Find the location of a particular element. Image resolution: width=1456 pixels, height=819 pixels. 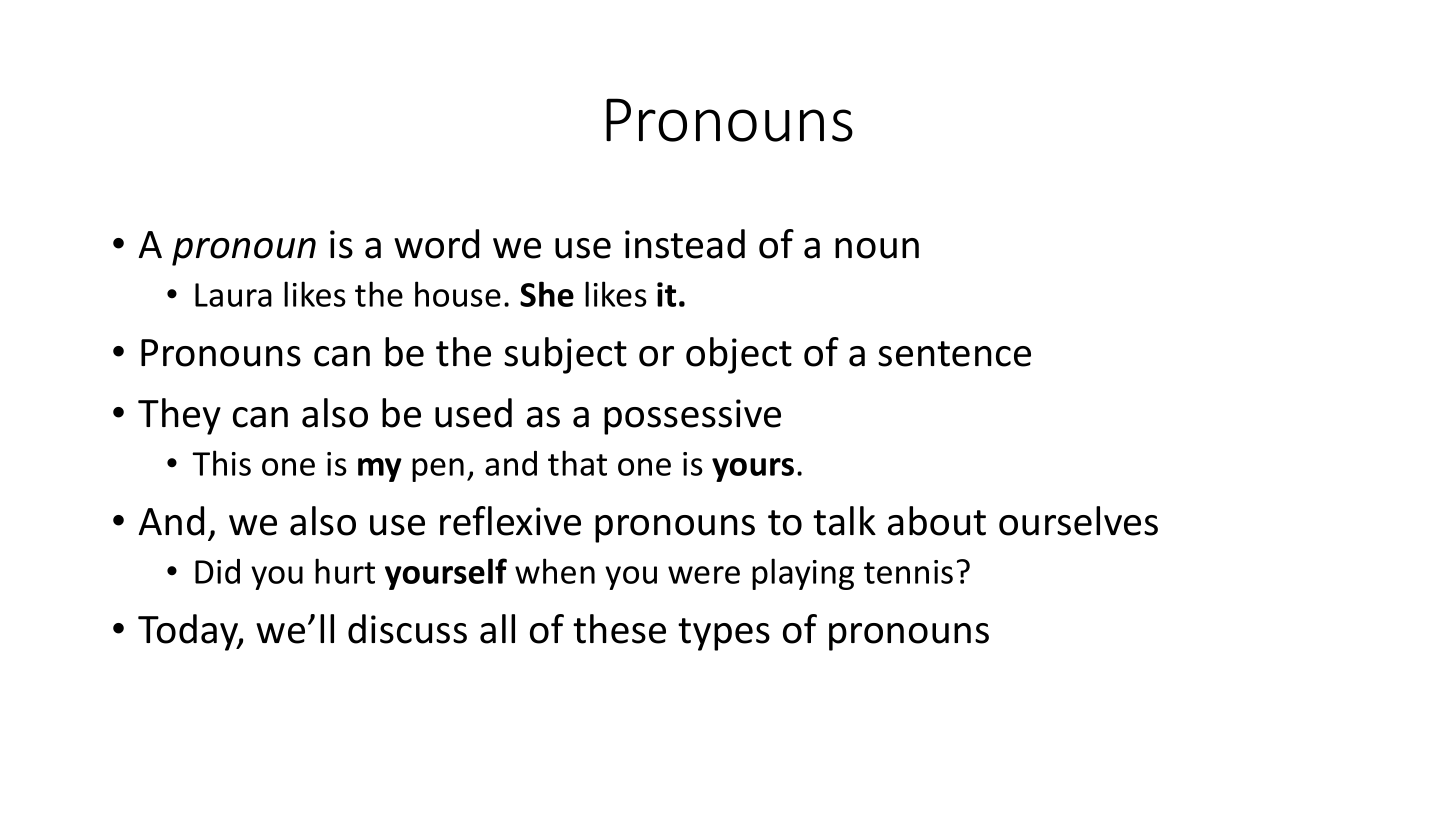

sentence is located at coordinates (954, 354).
